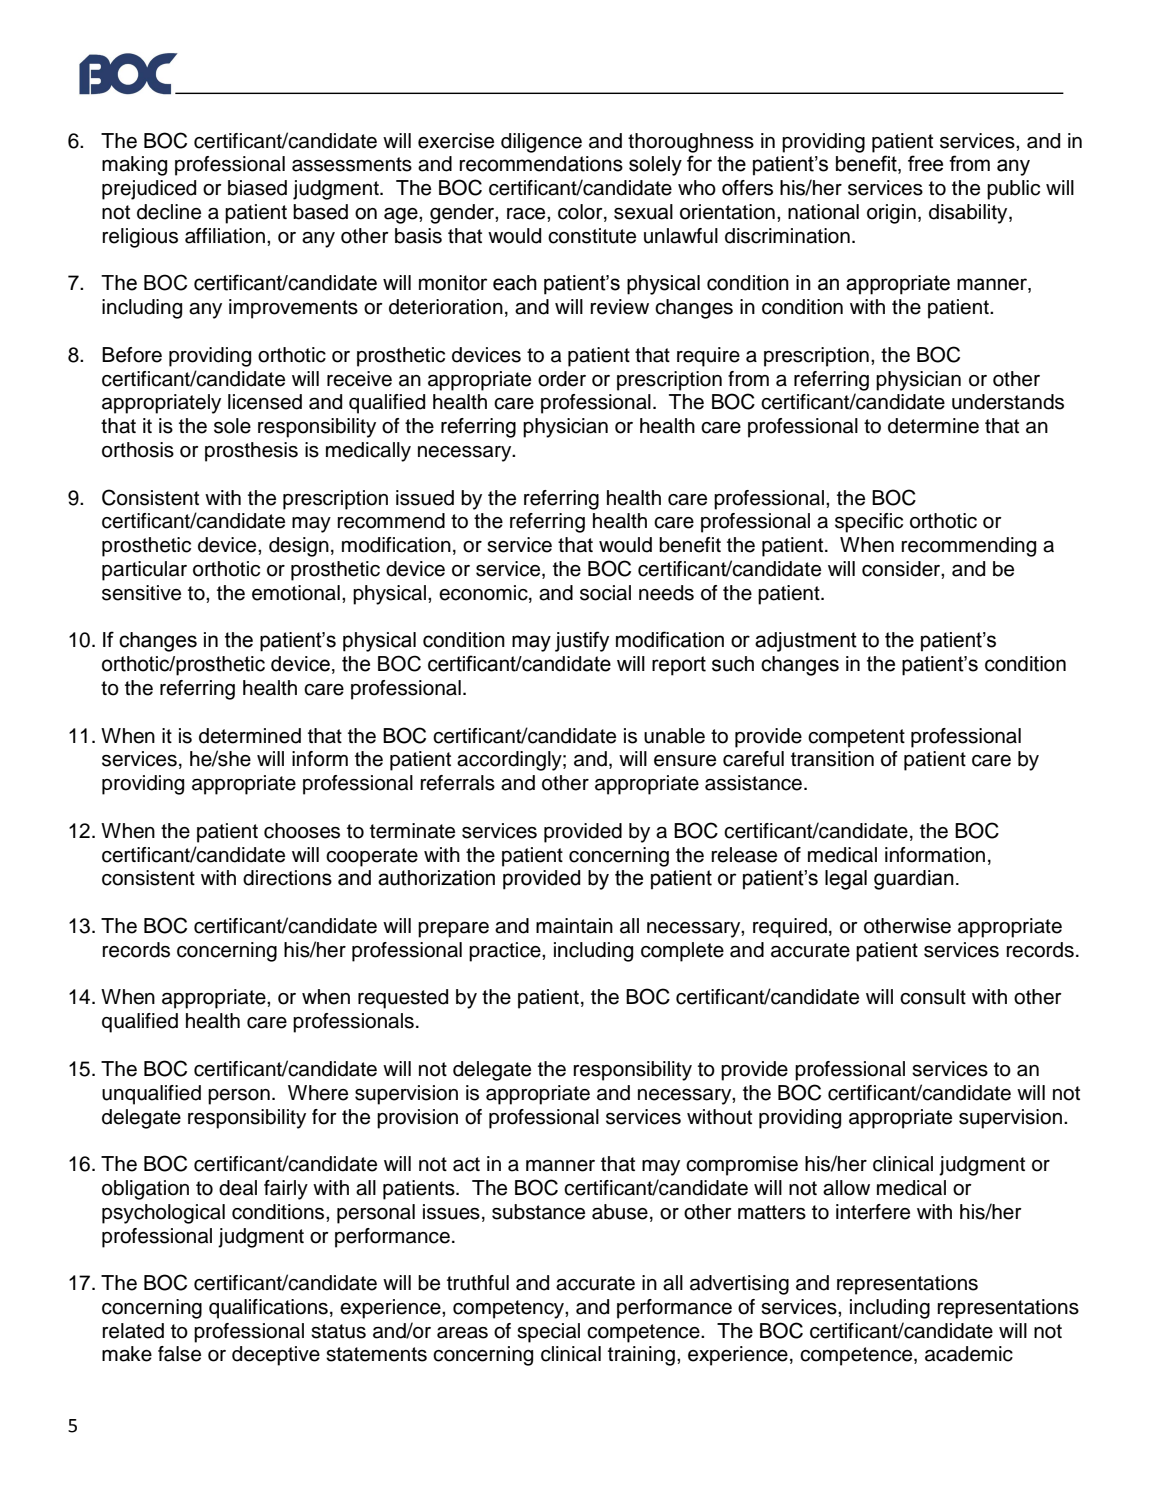  I want to click on biased, so click(257, 188).
